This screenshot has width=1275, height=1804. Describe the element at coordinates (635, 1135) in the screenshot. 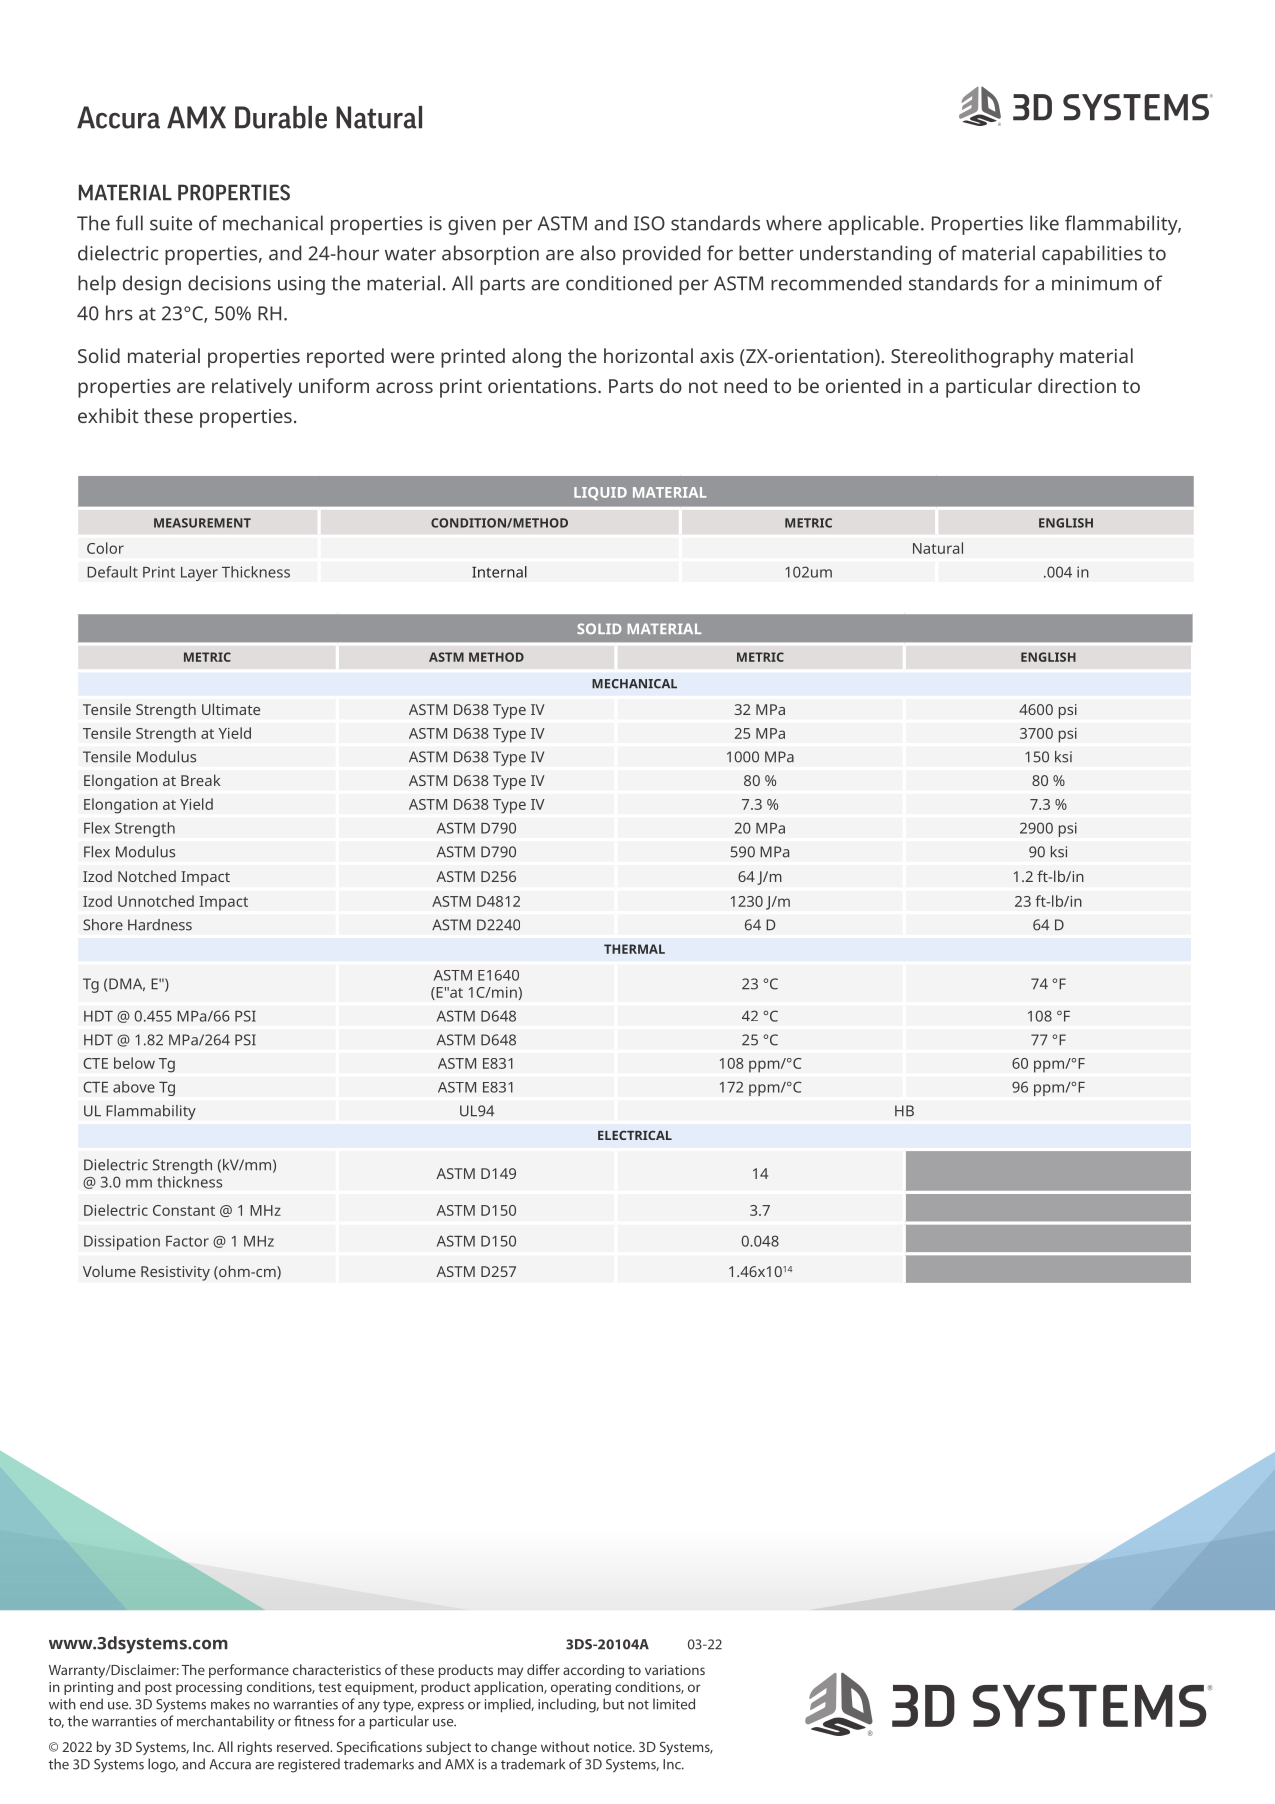

I see `ELECTRICAL` at that location.
